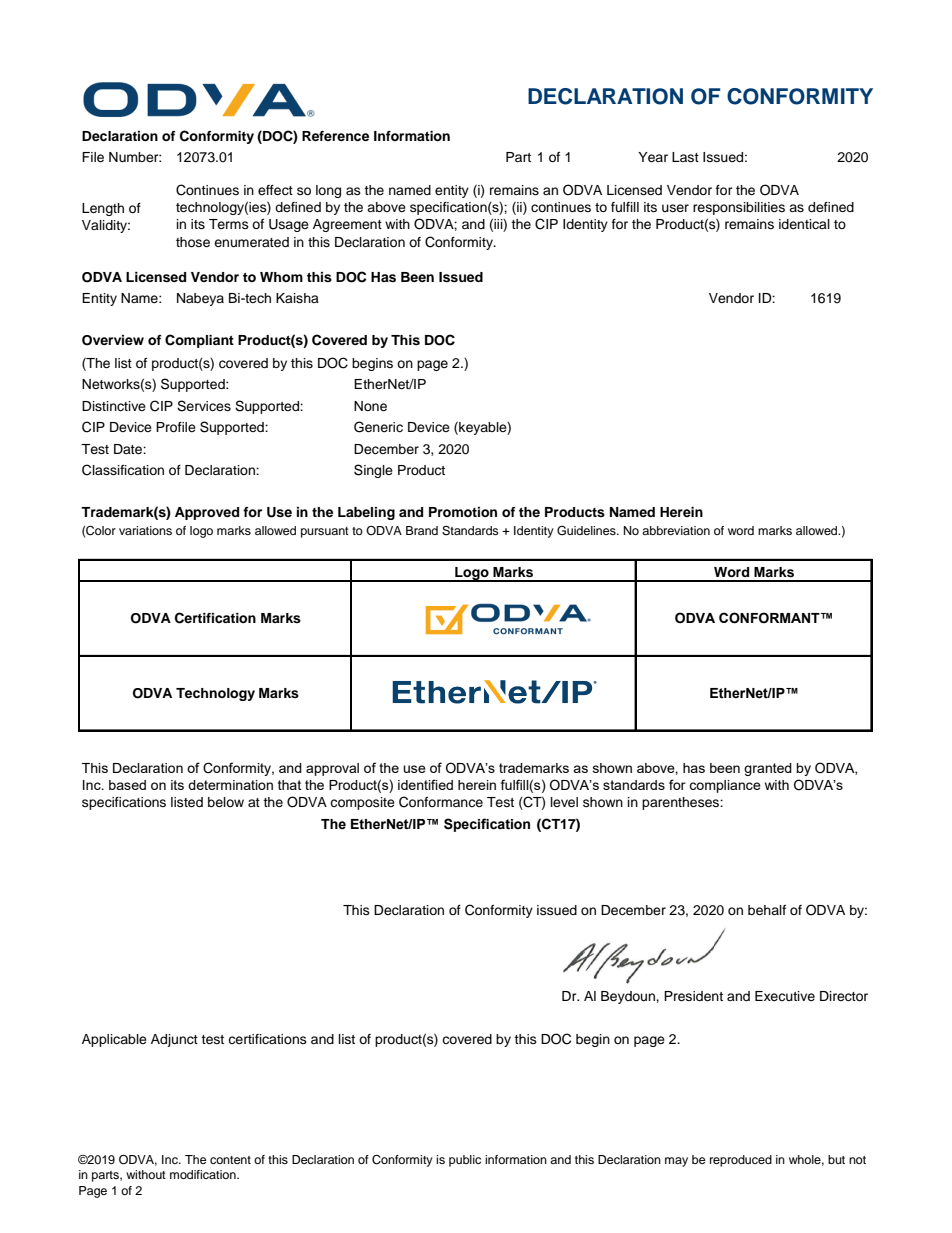 The height and width of the page is (1233, 952). What do you see at coordinates (767, 910) in the page?
I see `behalf` at bounding box center [767, 910].
